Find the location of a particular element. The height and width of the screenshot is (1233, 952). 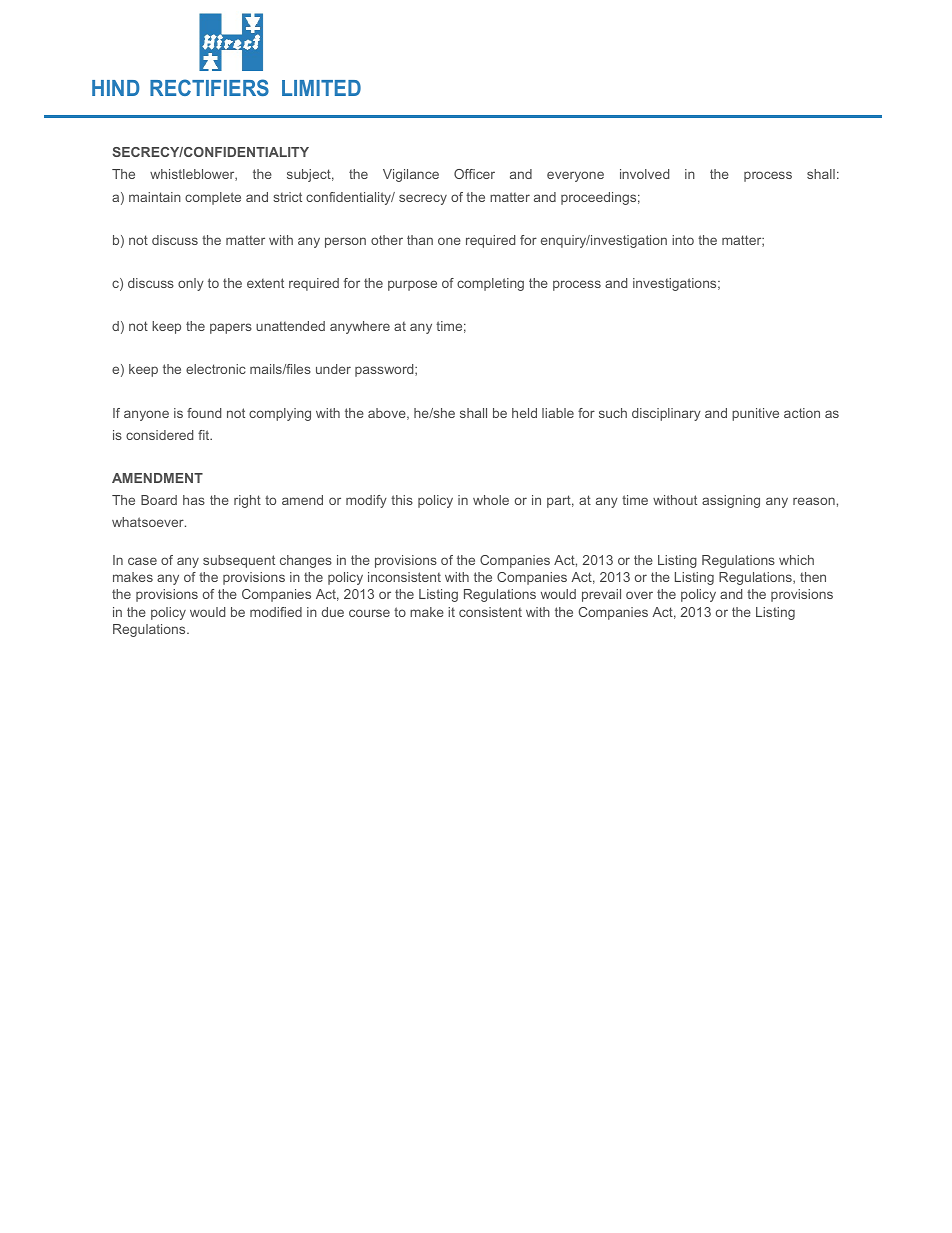

only is located at coordinates (191, 284).
